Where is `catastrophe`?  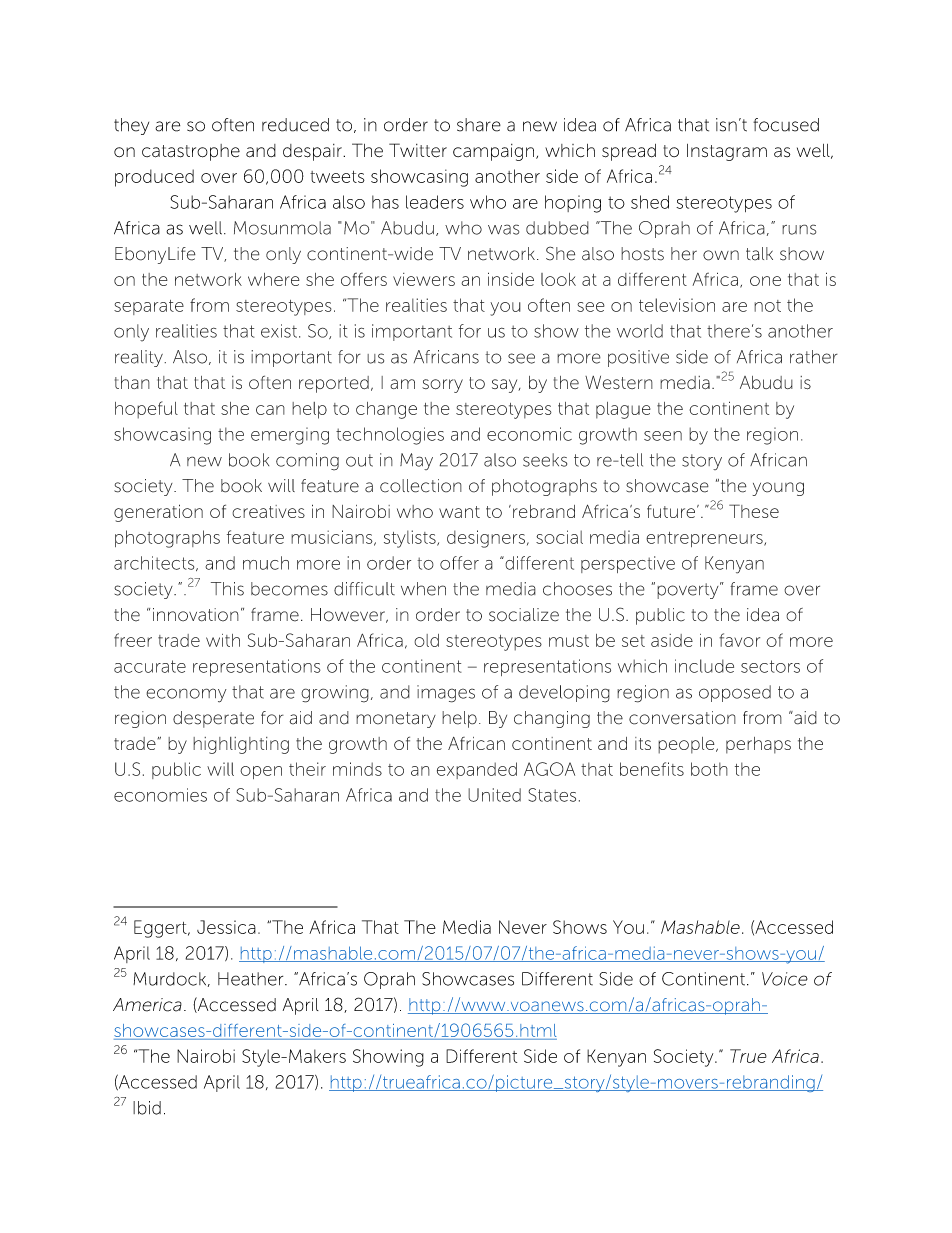 catastrophe is located at coordinates (191, 152).
